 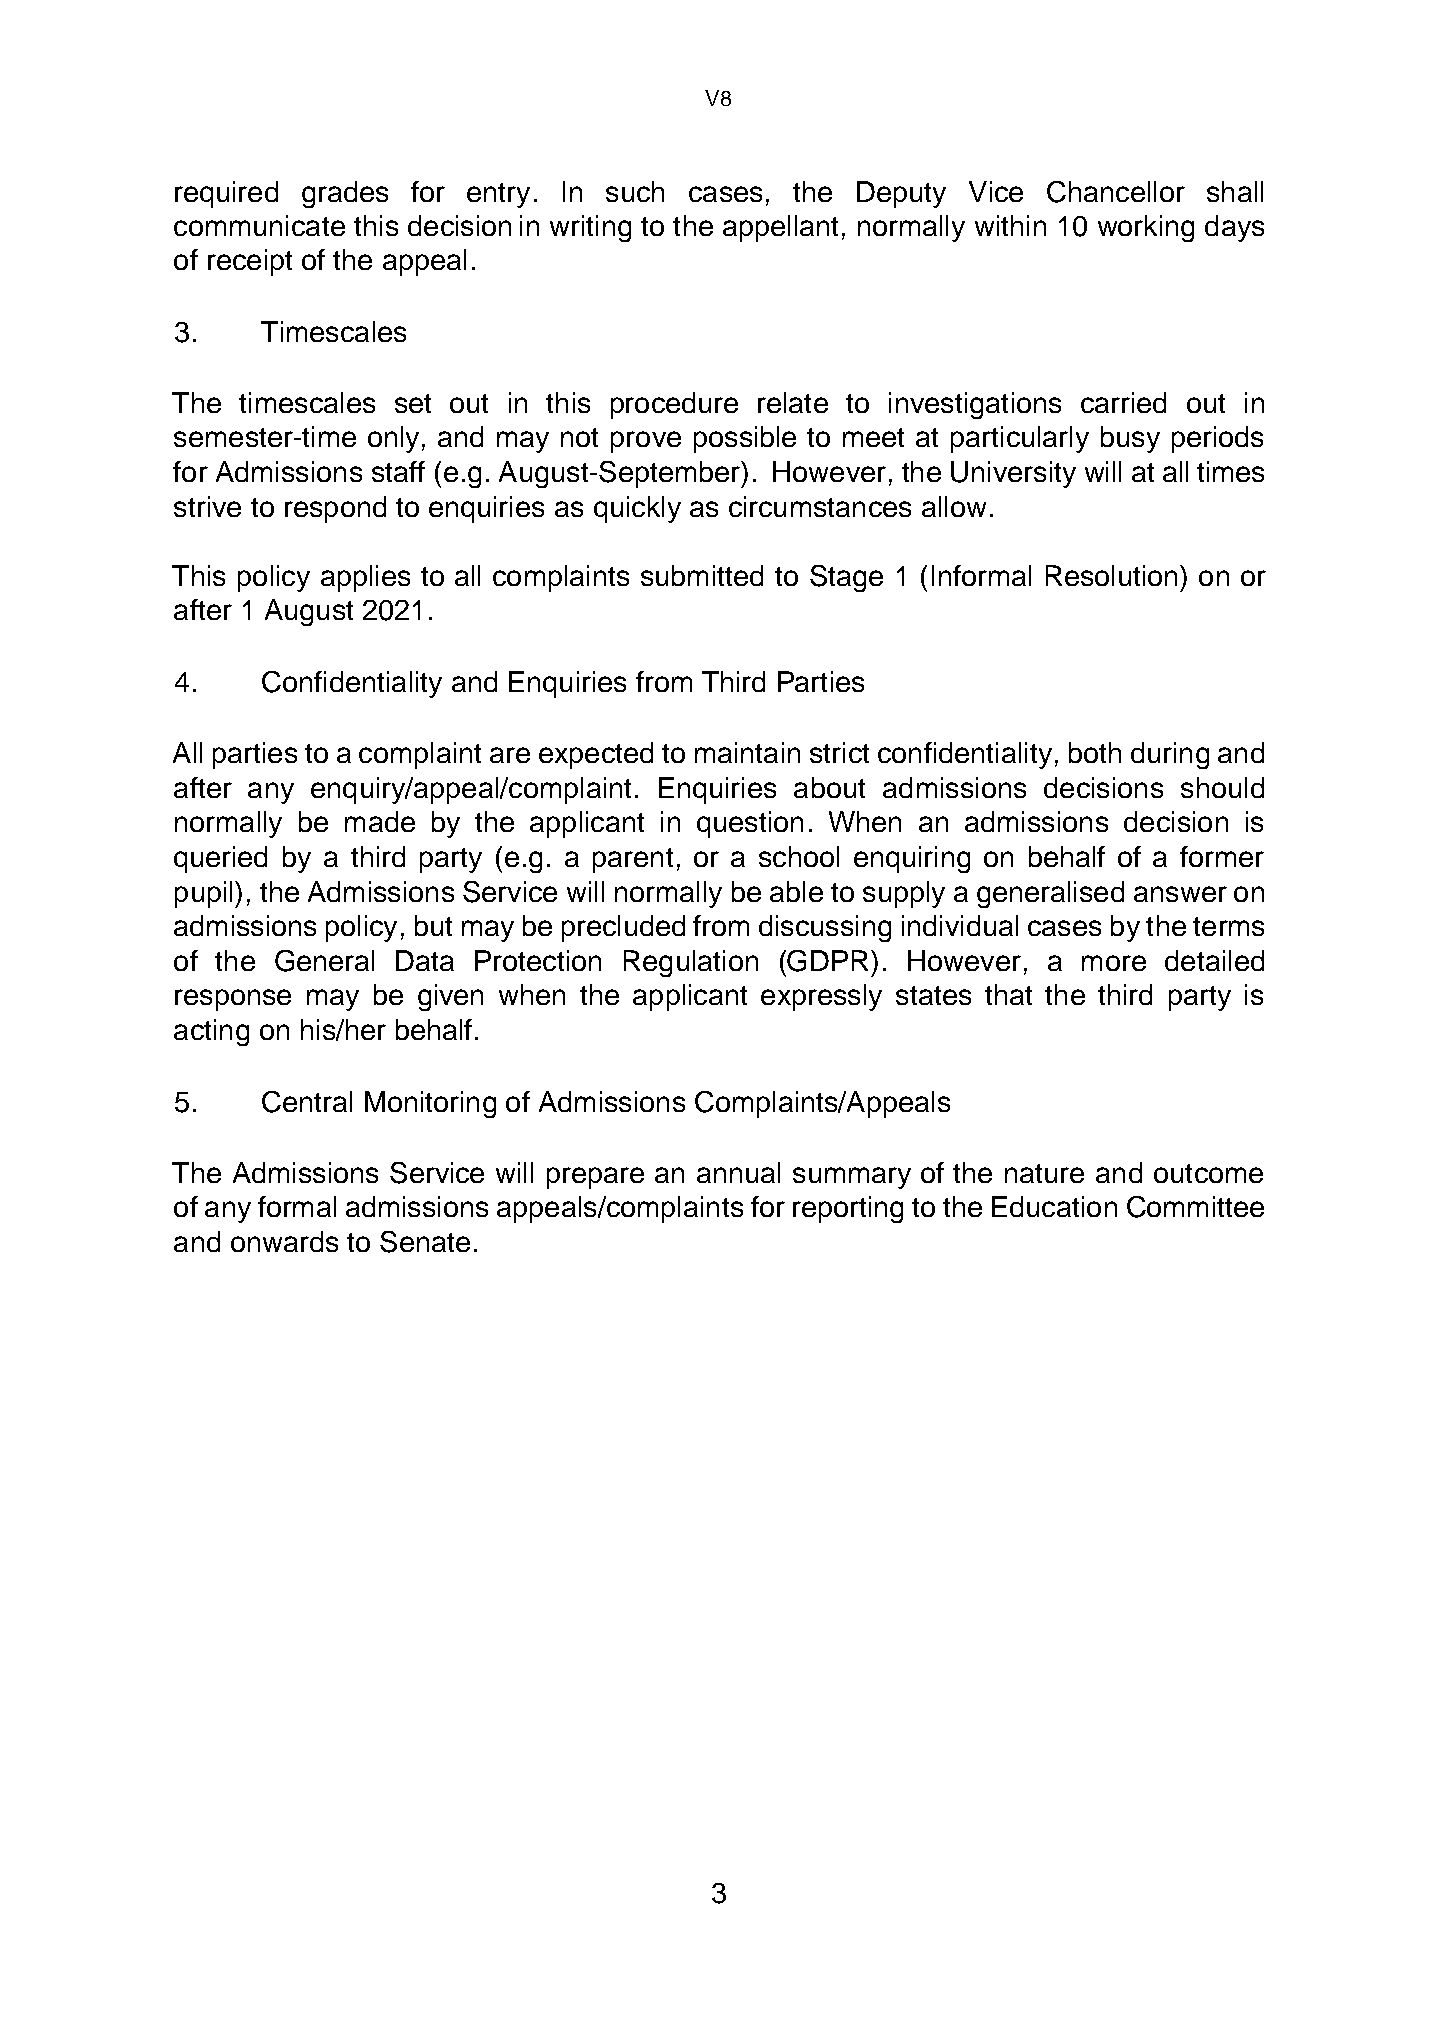 What do you see at coordinates (635, 191) in the screenshot?
I see `such` at bounding box center [635, 191].
